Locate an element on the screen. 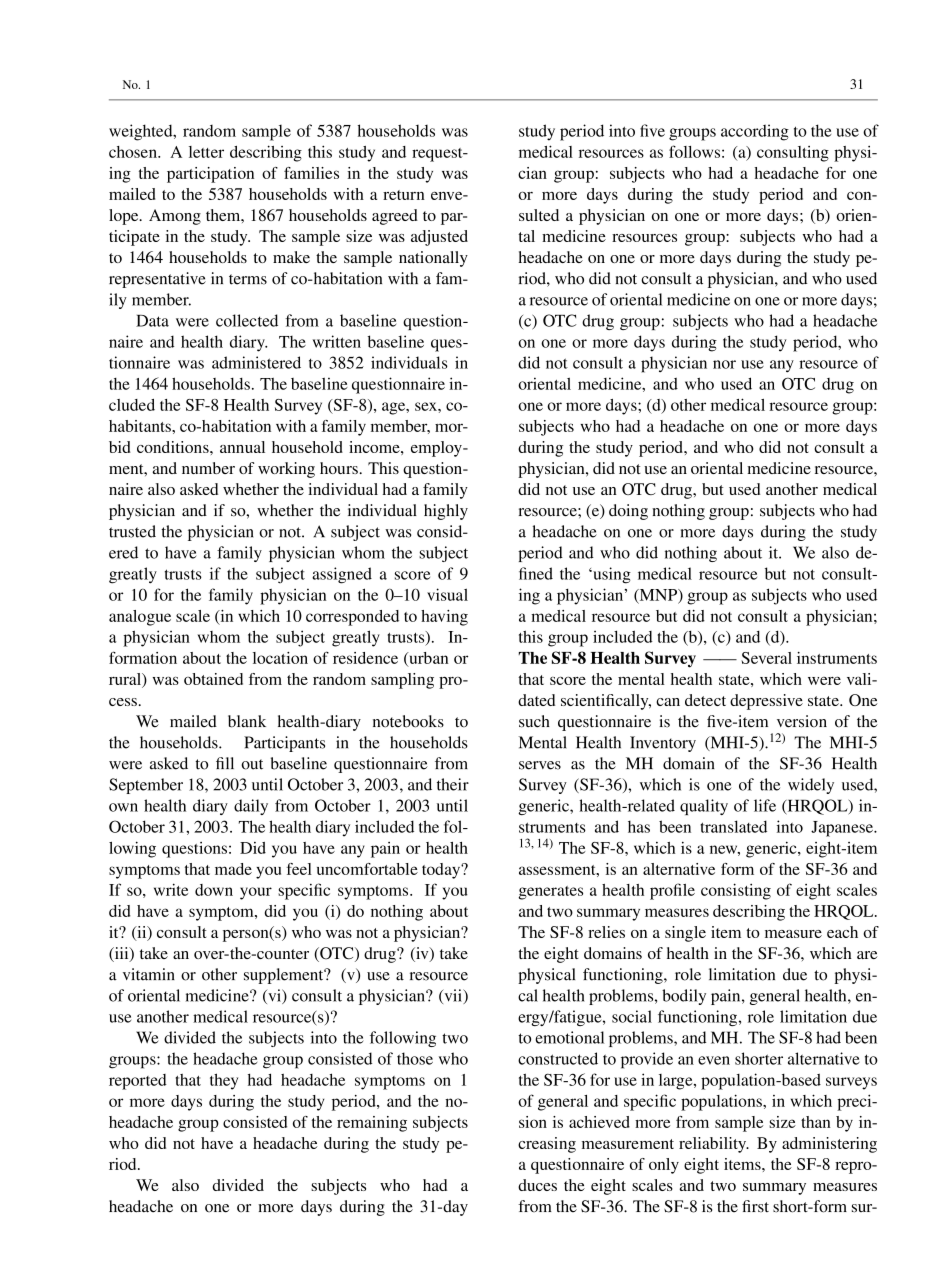 This screenshot has height=1288, width=951. annual is located at coordinates (242, 447).
